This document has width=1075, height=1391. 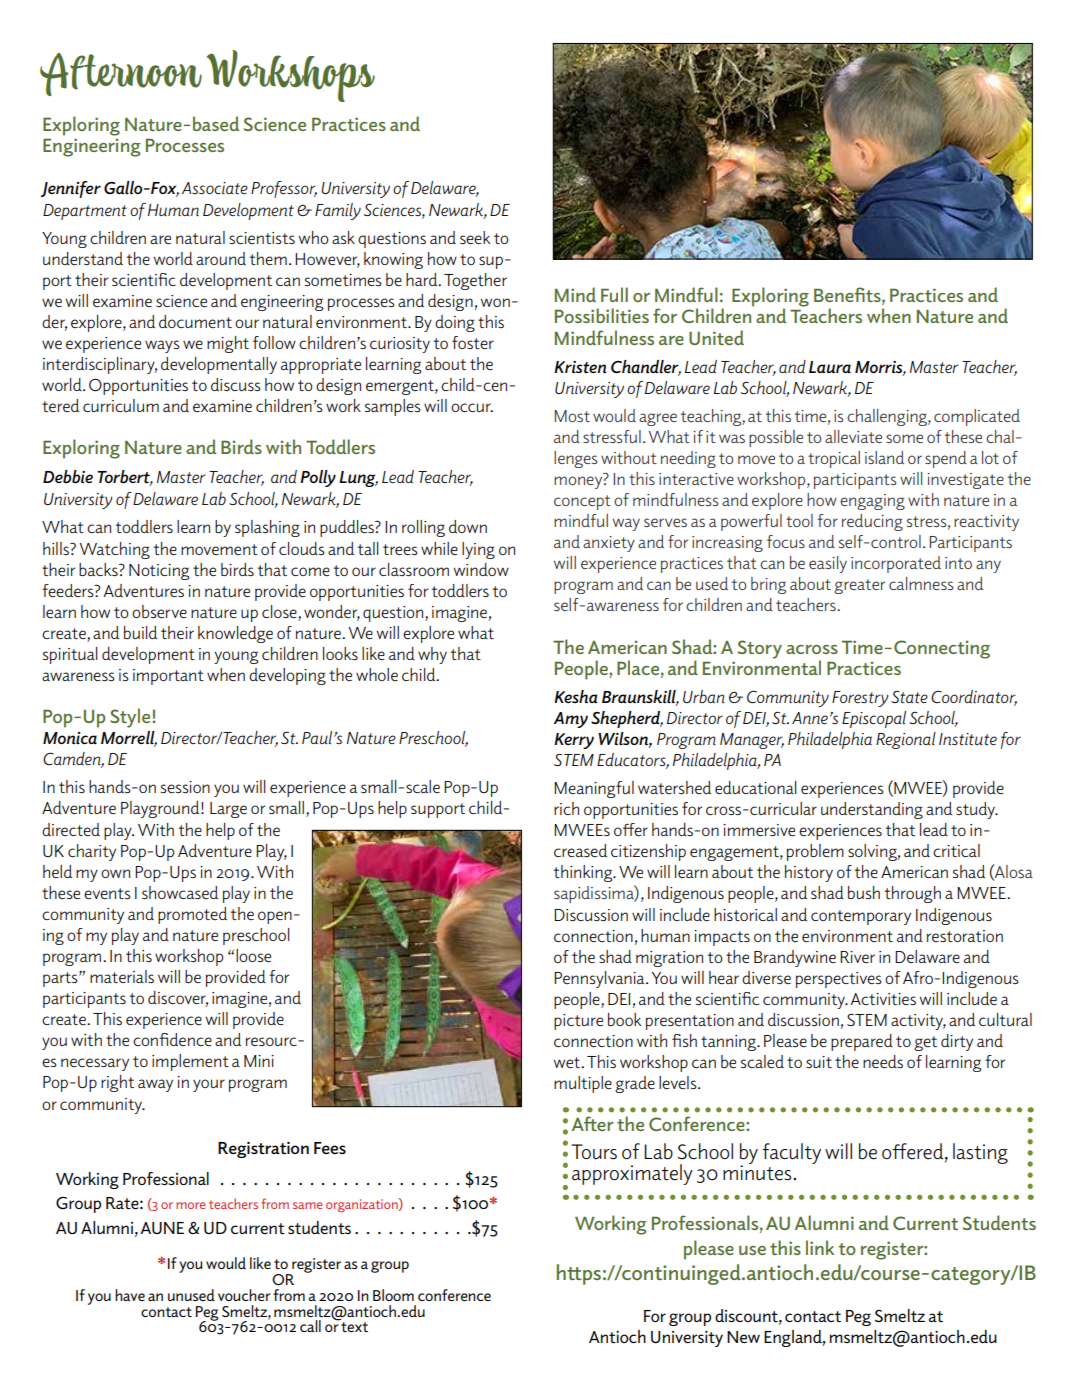 What do you see at coordinates (830, 367) in the document?
I see `Laura` at bounding box center [830, 367].
